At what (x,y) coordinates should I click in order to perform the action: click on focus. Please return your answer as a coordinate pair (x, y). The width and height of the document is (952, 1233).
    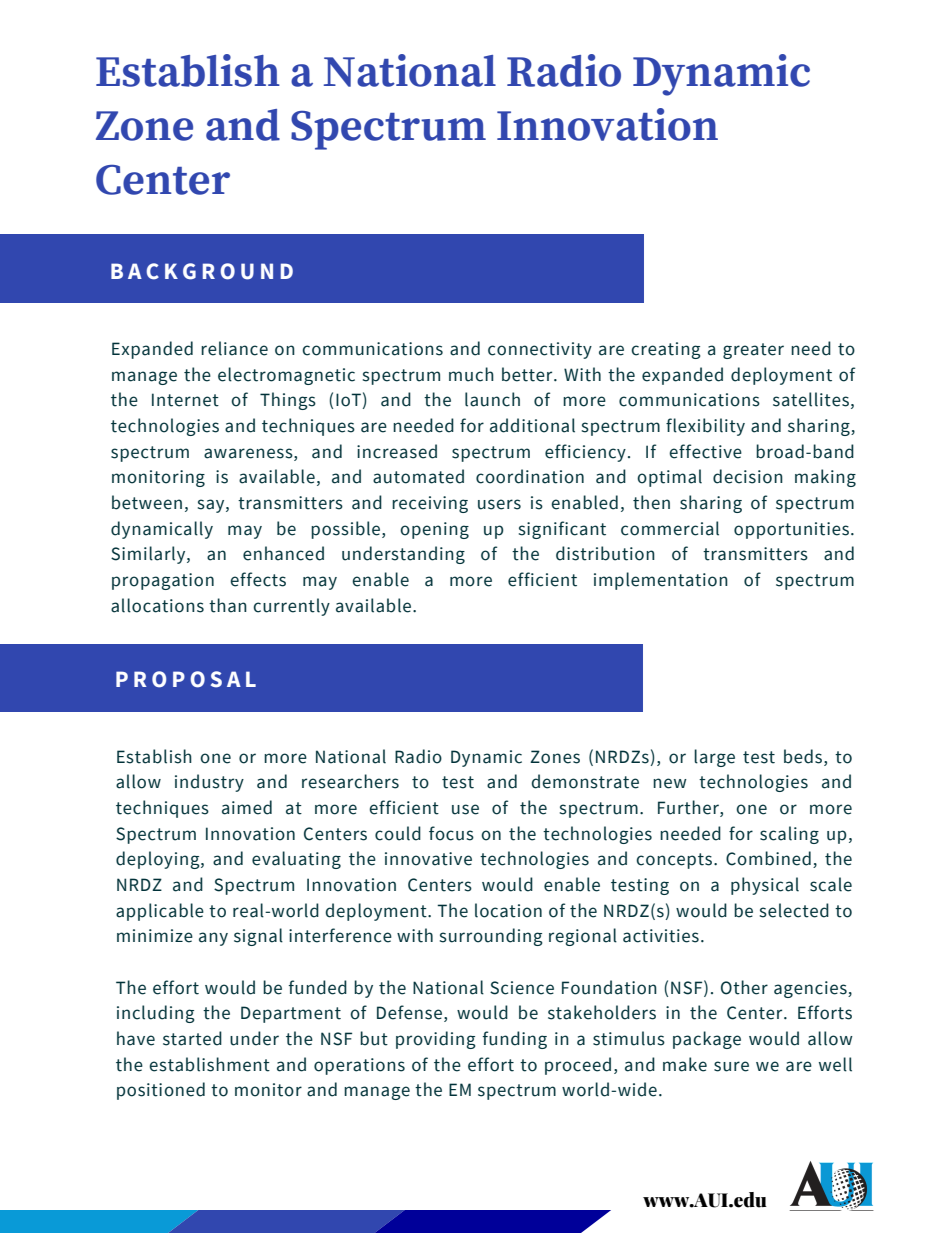
    Looking at the image, I should click on (451, 833).
